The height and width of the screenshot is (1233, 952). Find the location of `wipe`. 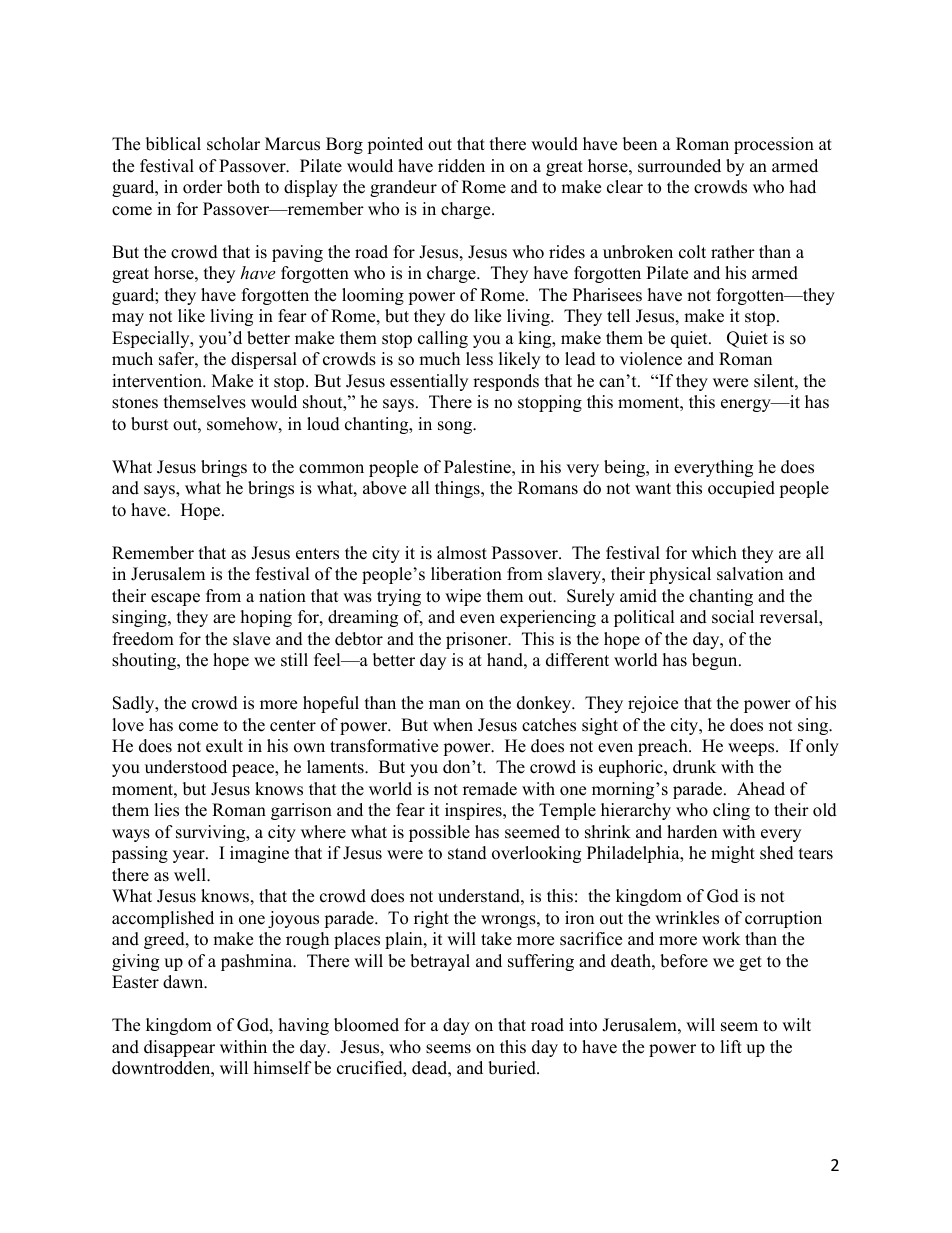

wipe is located at coordinates (463, 597).
